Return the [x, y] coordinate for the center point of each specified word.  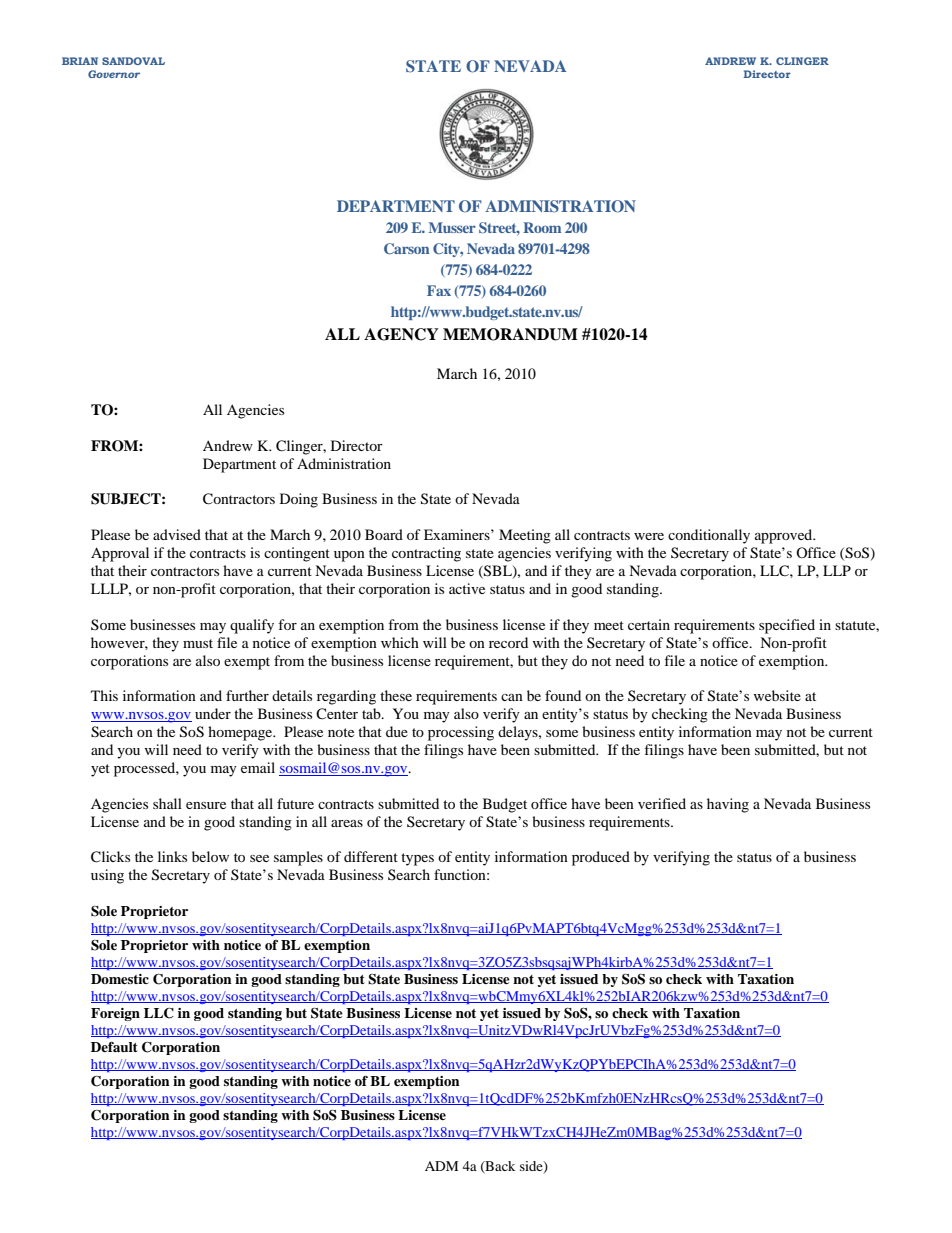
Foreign [115, 1014]
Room [542, 227]
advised [177, 534]
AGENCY [401, 334]
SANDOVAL [133, 61]
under [213, 713]
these [396, 695]
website [777, 695]
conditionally [709, 536]
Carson [406, 248]
